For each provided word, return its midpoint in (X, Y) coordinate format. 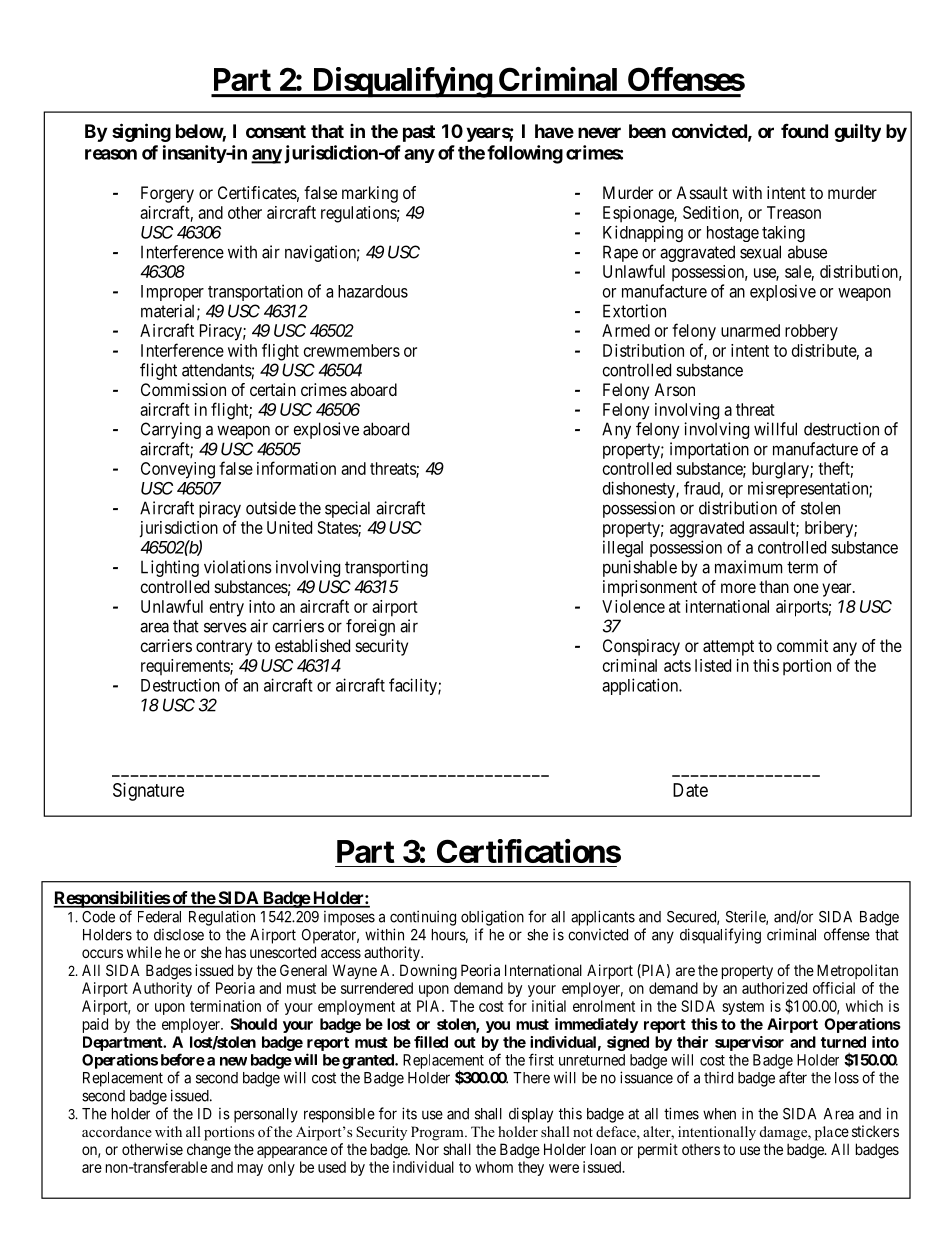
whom (494, 1167)
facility (414, 686)
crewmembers (352, 350)
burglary (781, 470)
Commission (183, 389)
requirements (186, 667)
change (209, 1151)
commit (802, 645)
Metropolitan (857, 971)
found (804, 130)
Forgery (167, 194)
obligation (492, 918)
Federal (159, 917)
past (419, 133)
